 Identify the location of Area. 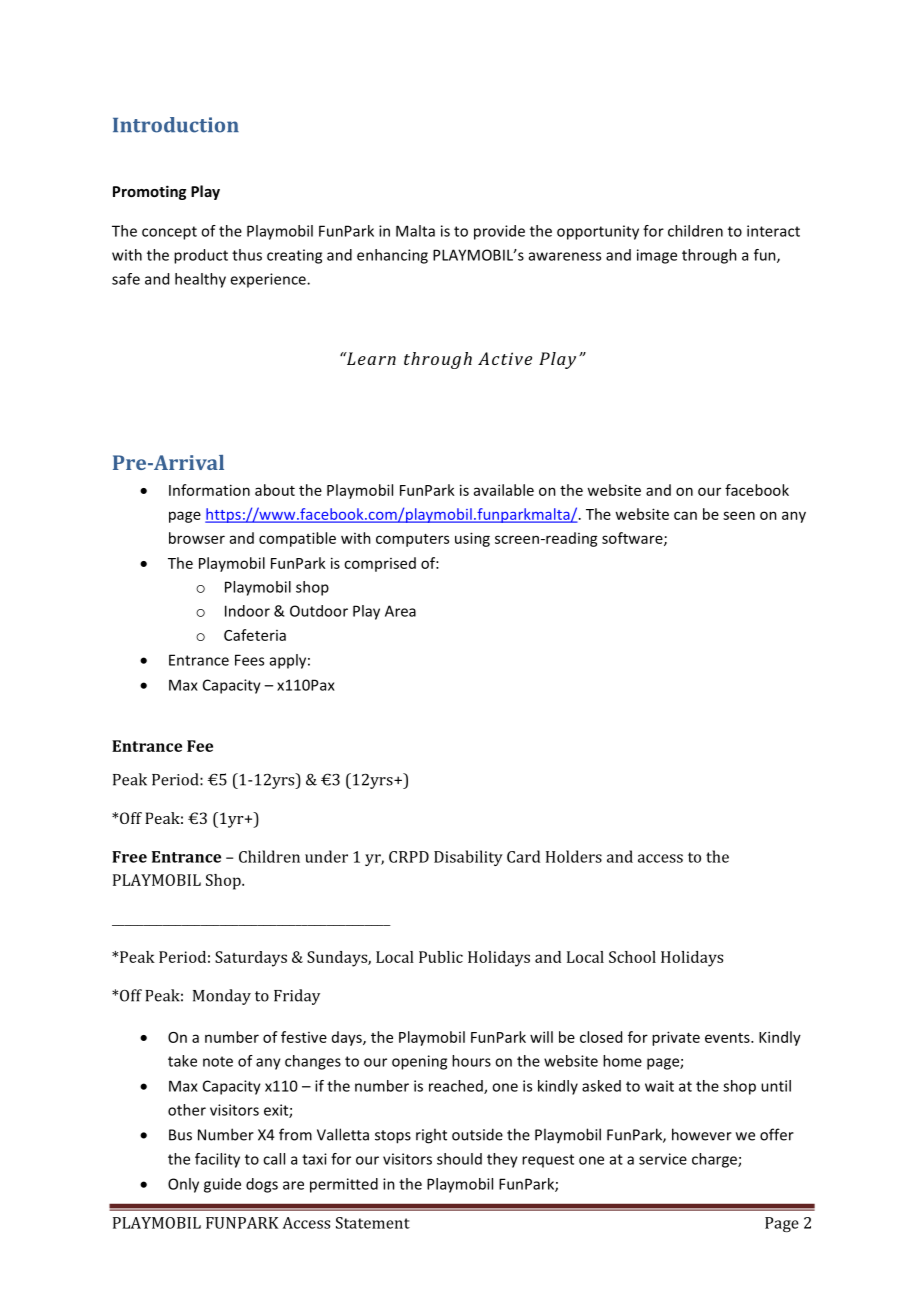
(400, 611).
